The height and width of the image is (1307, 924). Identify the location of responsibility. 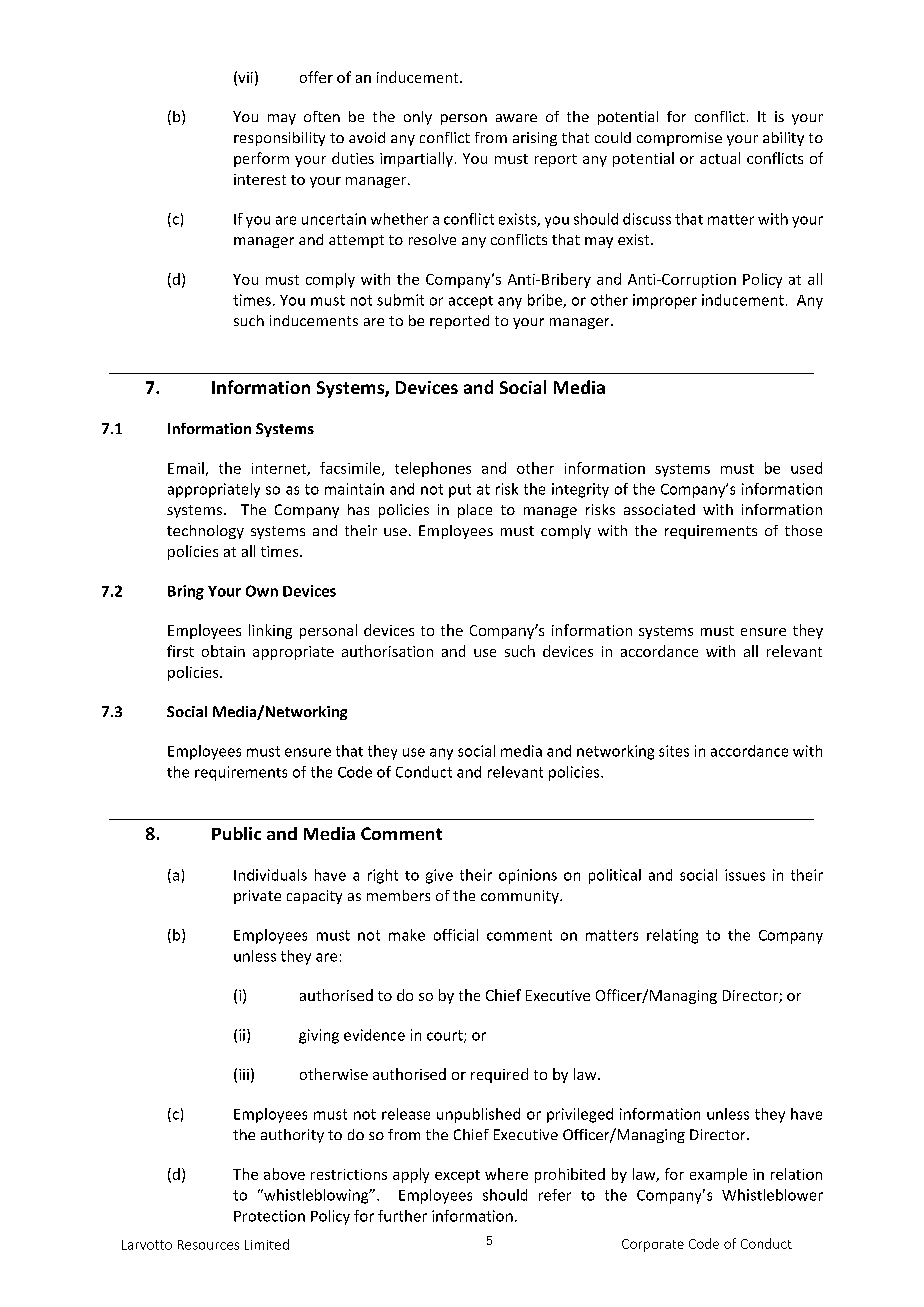
(279, 139).
